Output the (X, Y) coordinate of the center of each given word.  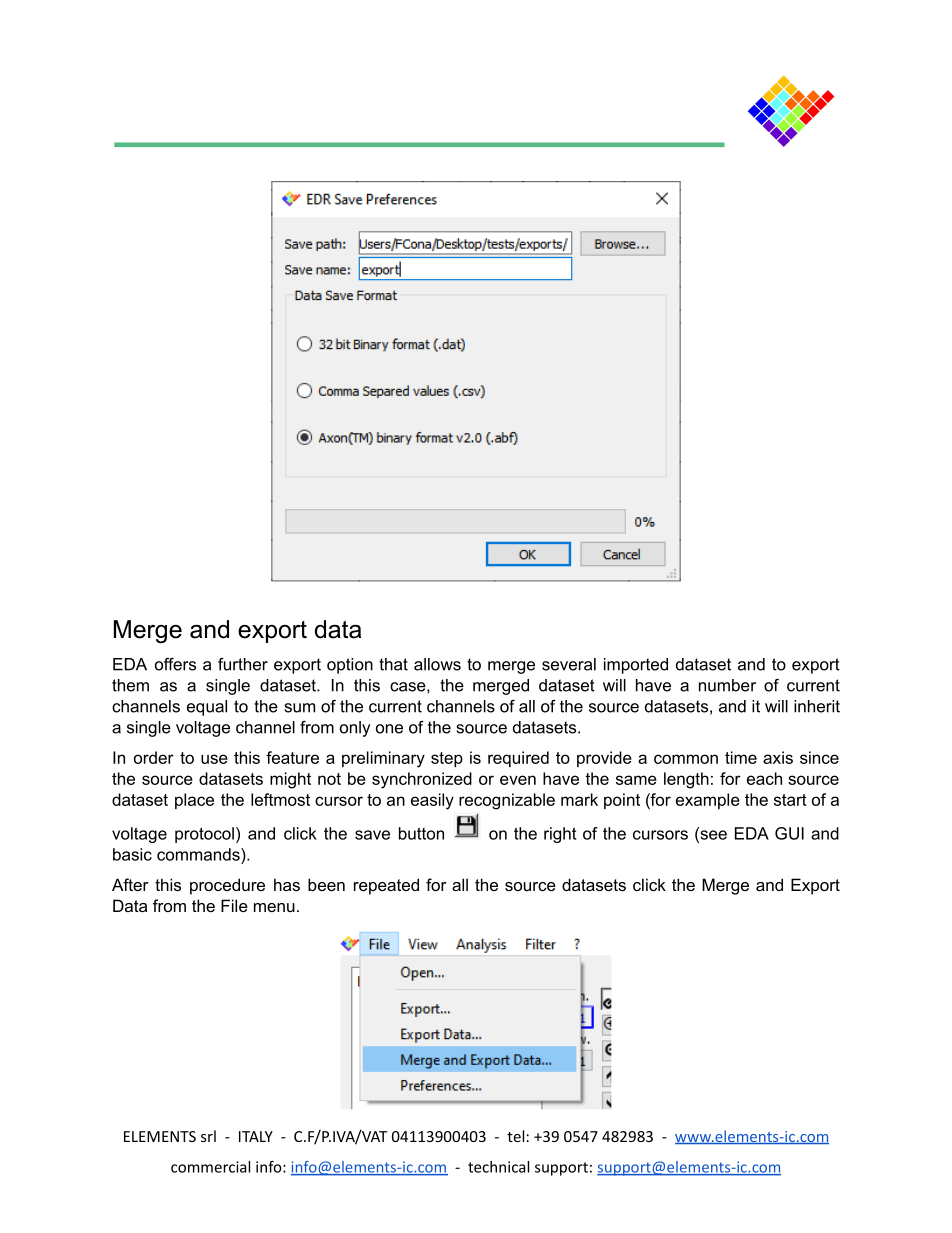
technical (498, 1167)
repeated (386, 886)
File (234, 905)
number (727, 685)
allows (437, 664)
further (243, 664)
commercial (210, 1167)
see (712, 835)
